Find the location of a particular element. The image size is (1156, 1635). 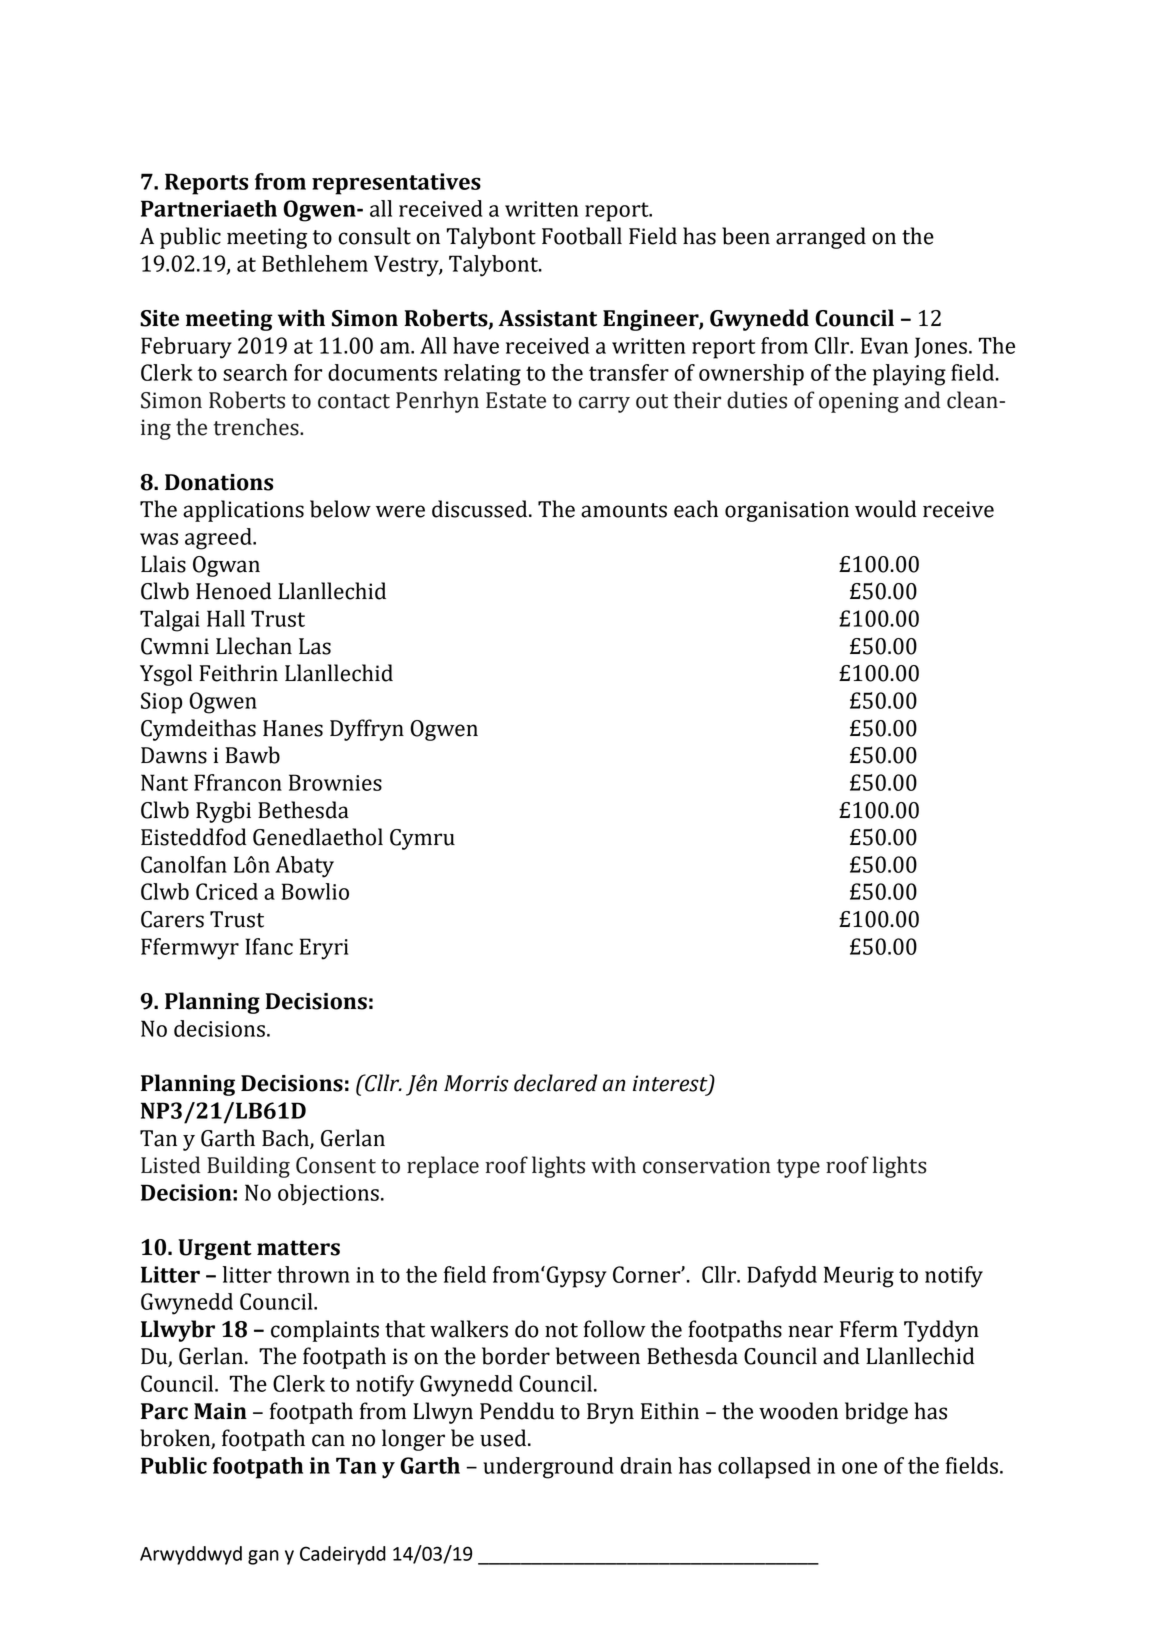

Main is located at coordinates (220, 1411).
